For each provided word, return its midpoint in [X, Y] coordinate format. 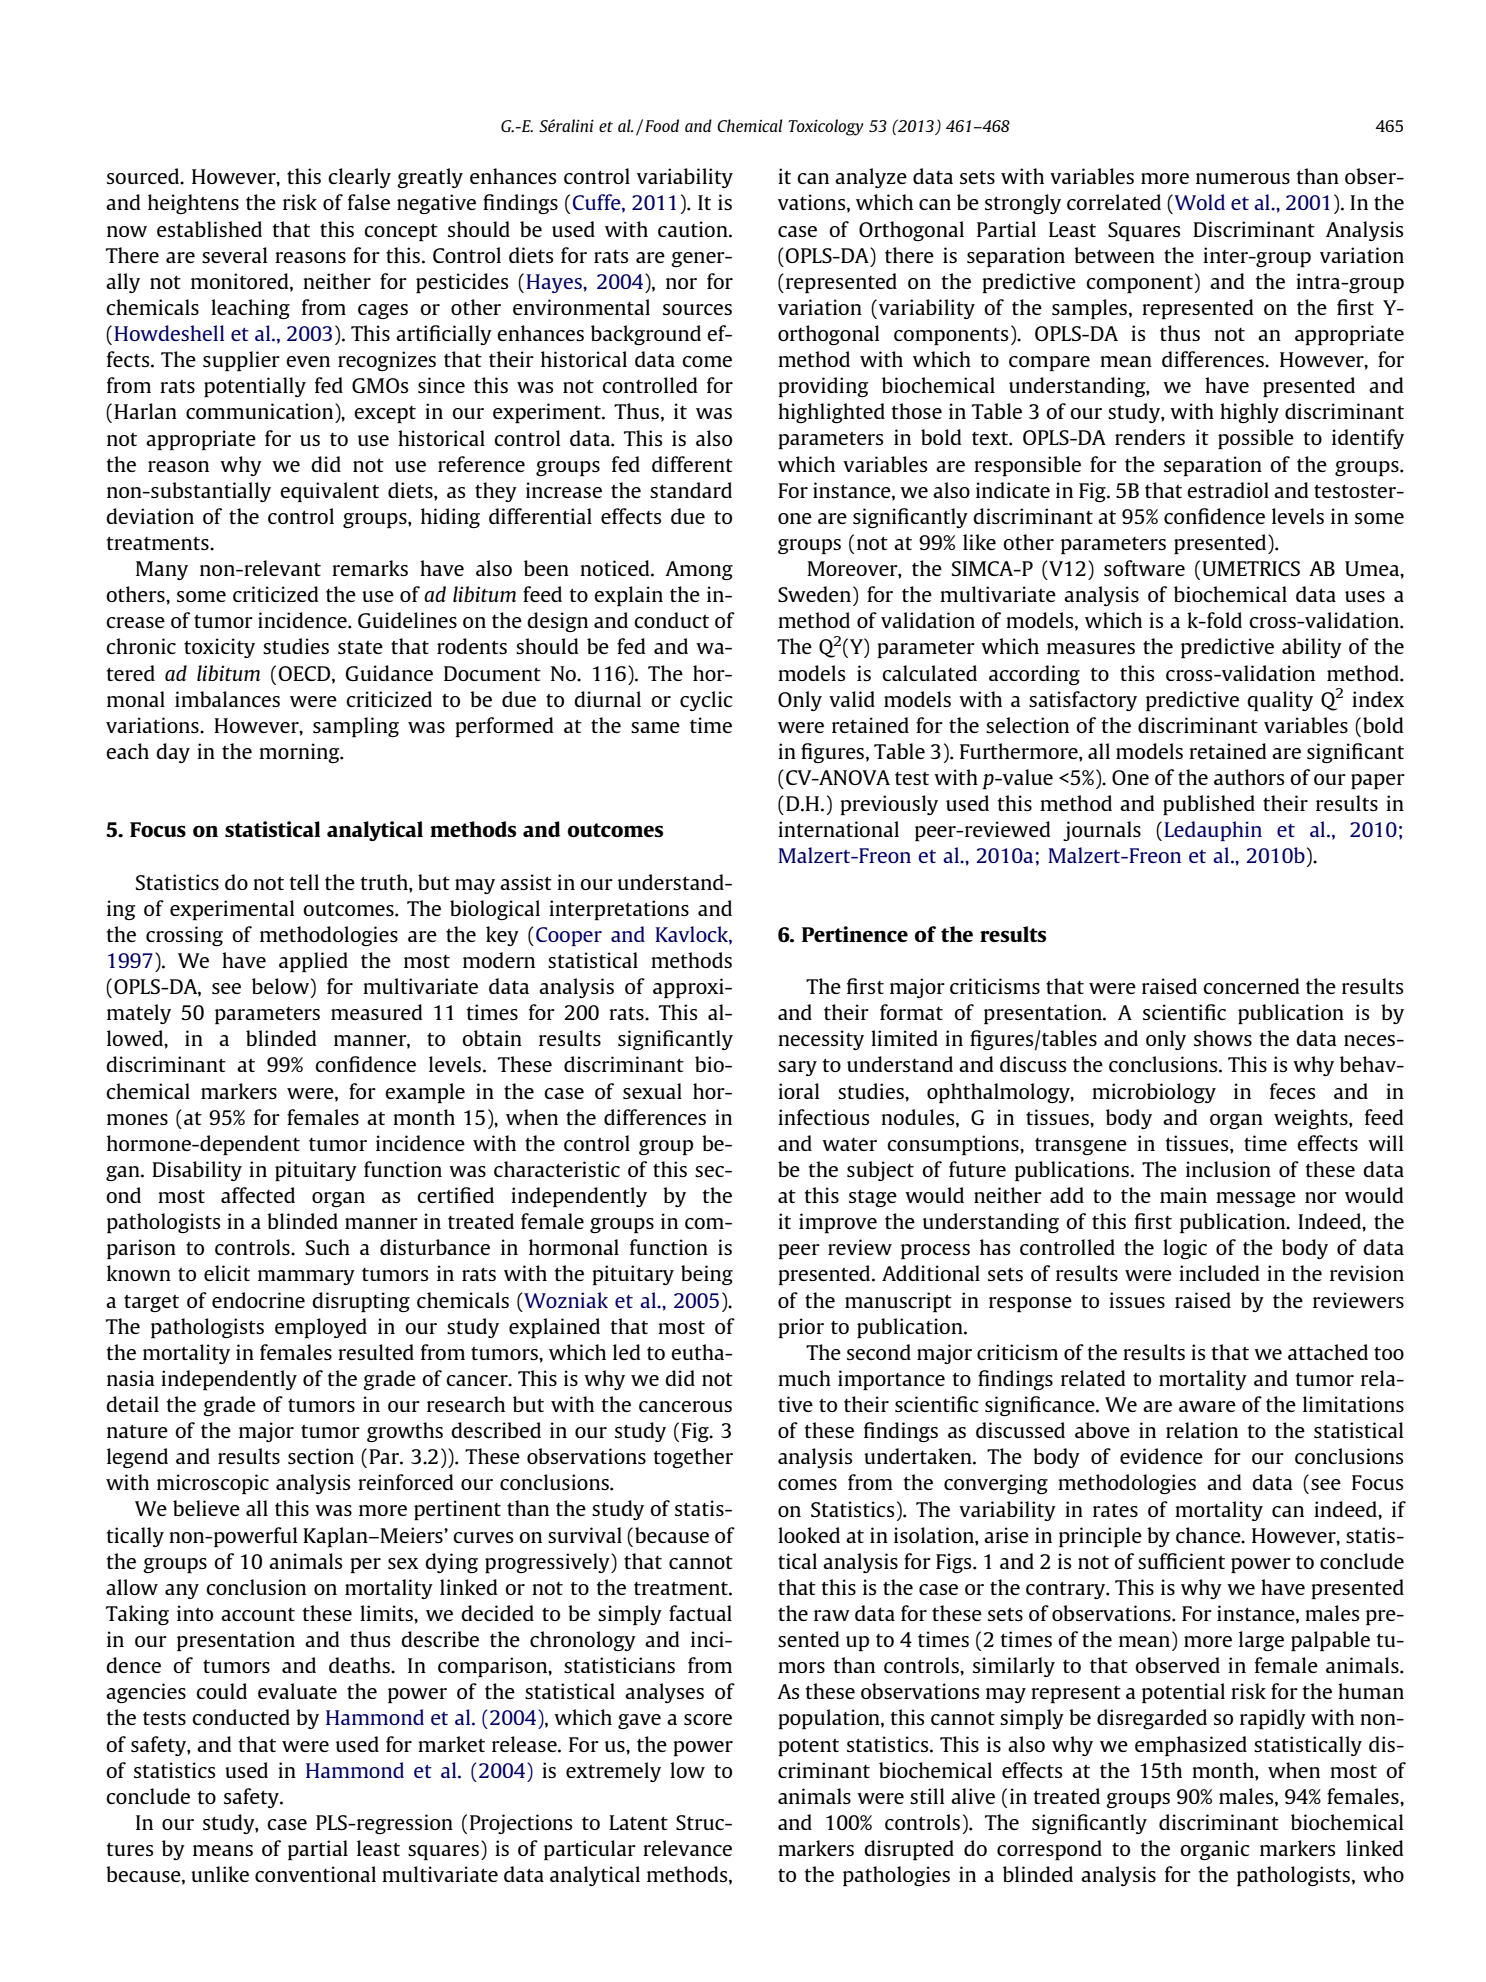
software [1144, 568]
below [282, 987]
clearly [359, 178]
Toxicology [826, 127]
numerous [1243, 178]
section [321, 1456]
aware [1207, 1406]
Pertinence [855, 934]
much [804, 1378]
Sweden [814, 594]
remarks [370, 568]
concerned [1251, 986]
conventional [315, 1874]
